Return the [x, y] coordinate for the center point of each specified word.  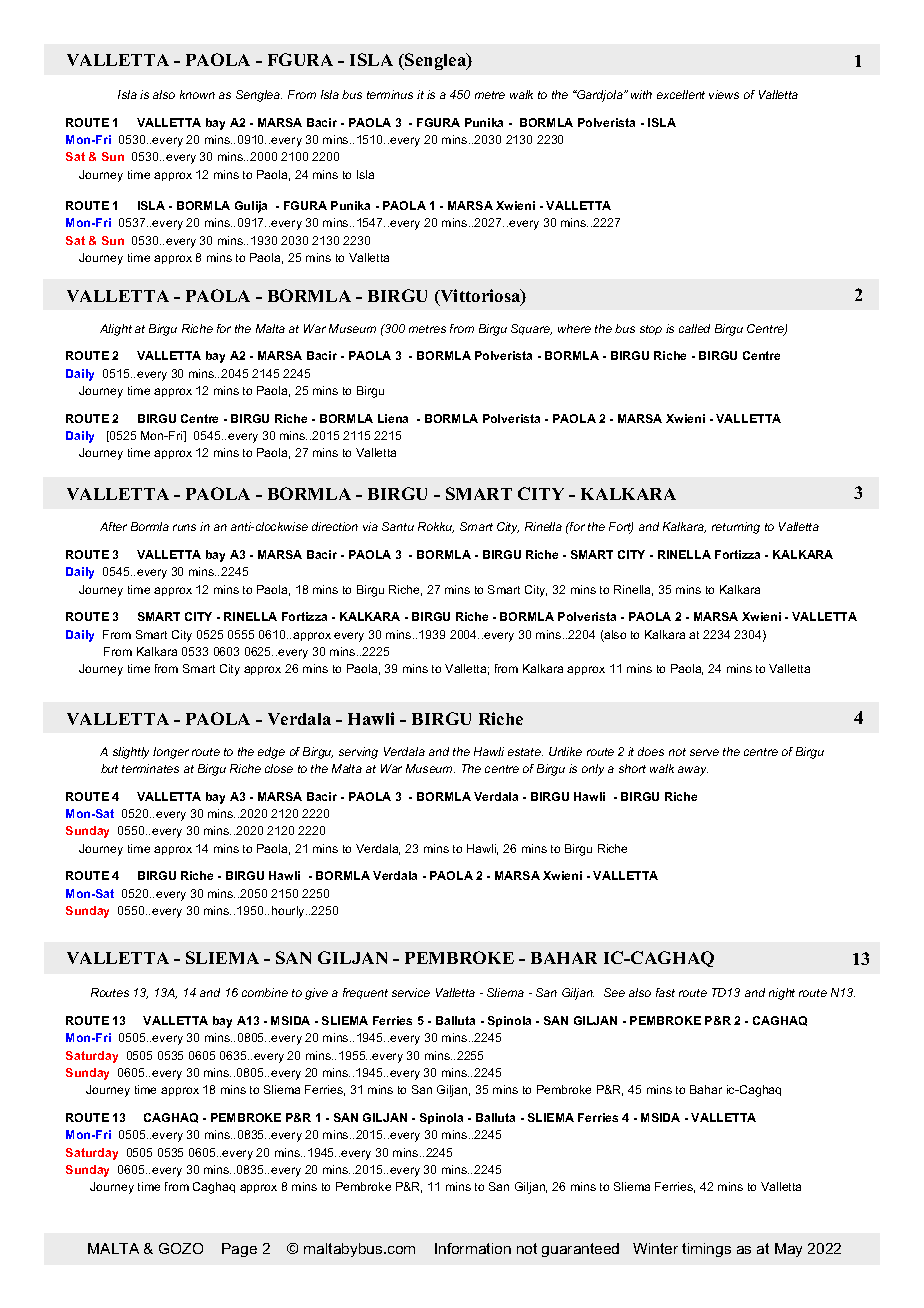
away [693, 771]
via [370, 526]
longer [171, 753]
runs [184, 527]
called [694, 328]
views [724, 94]
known [197, 94]
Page [239, 1250]
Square [531, 329]
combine [265, 992]
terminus [390, 94]
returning [736, 528]
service [411, 992]
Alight [116, 330]
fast [665, 992]
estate [525, 752]
